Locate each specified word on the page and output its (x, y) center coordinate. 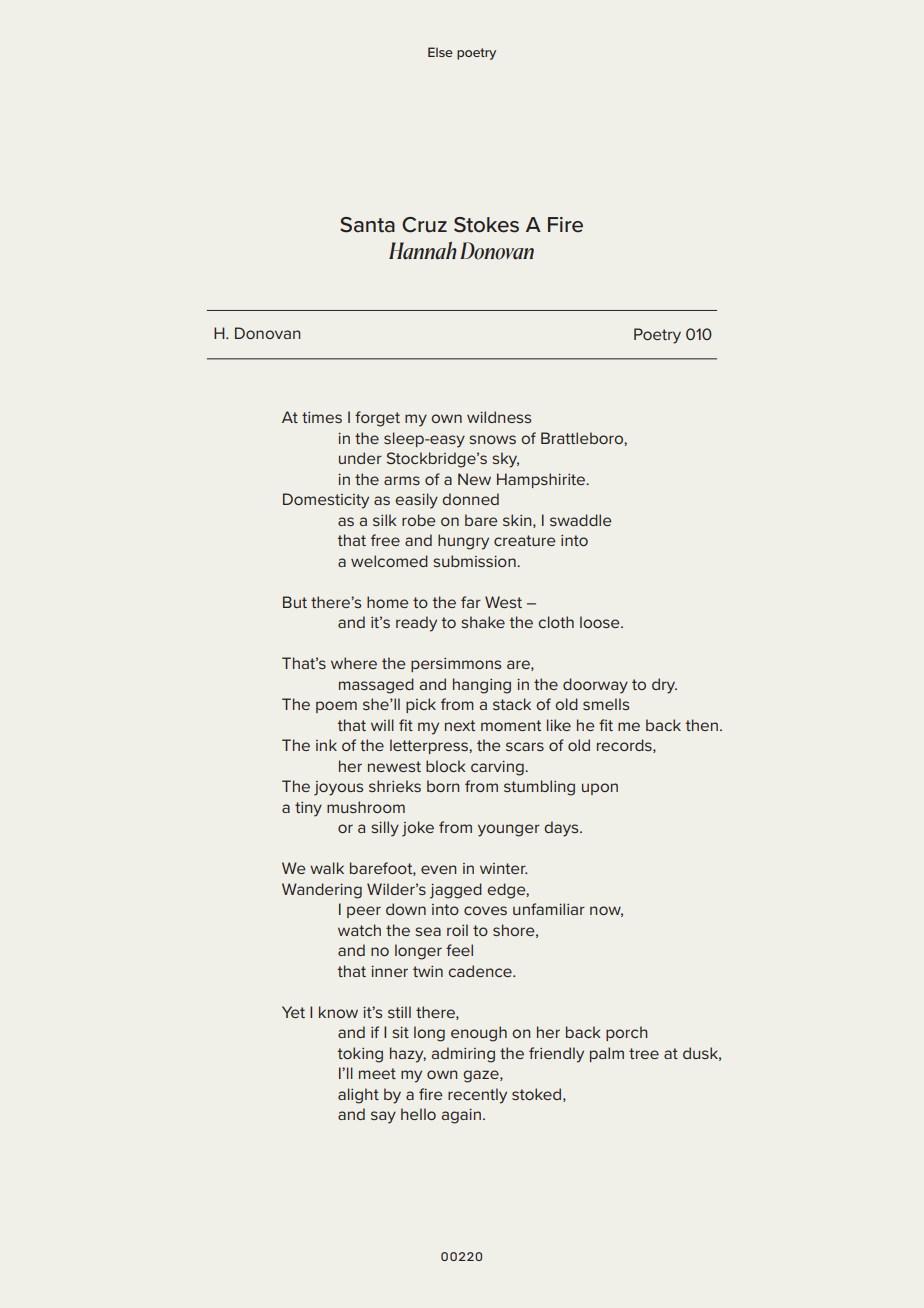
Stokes (486, 225)
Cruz (424, 225)
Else (440, 52)
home (387, 602)
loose (601, 622)
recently (477, 1096)
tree (644, 1053)
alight (358, 1096)
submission (475, 561)
